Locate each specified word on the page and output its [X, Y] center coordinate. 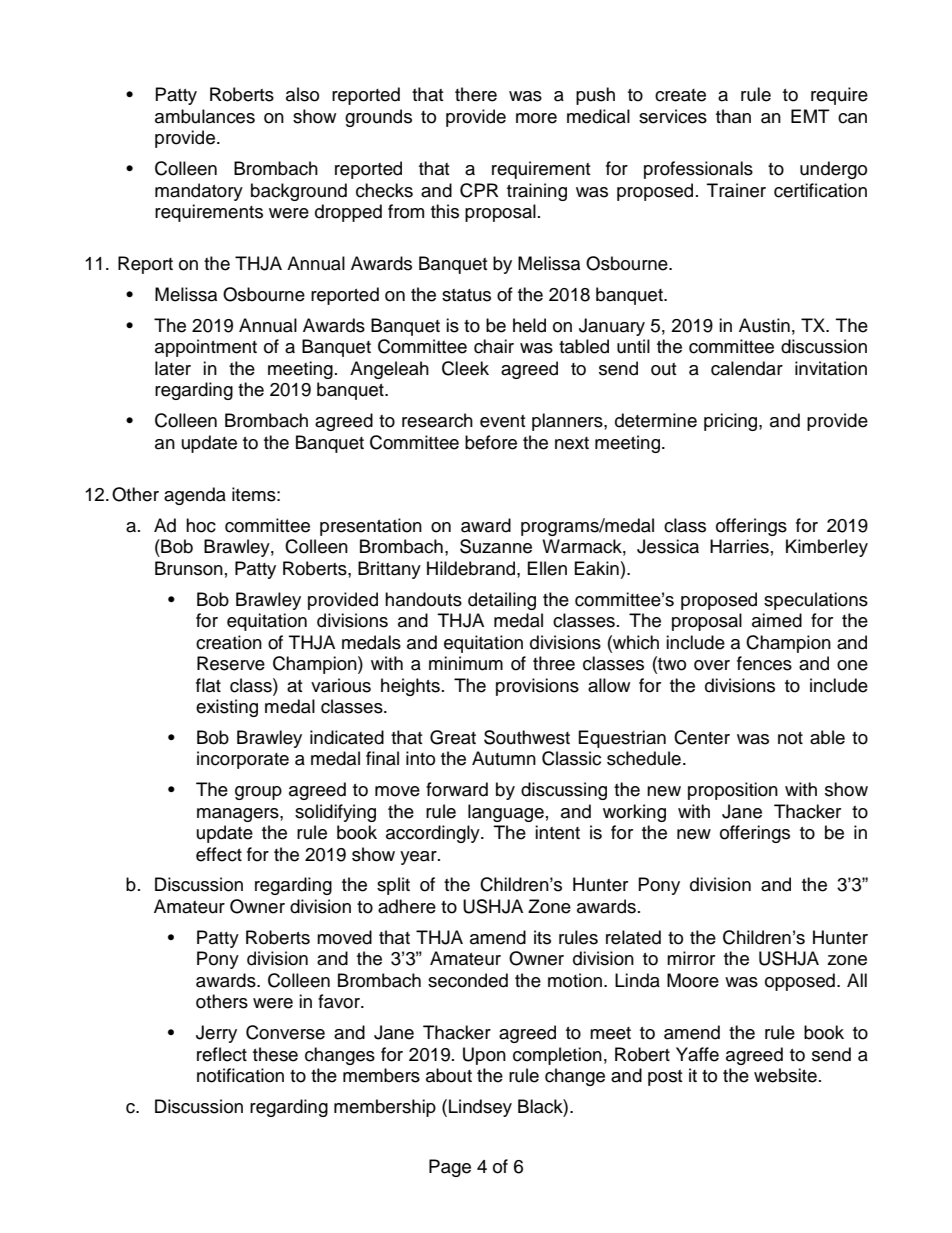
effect [219, 854]
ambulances [205, 116]
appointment [206, 348]
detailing [502, 601]
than [733, 116]
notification [240, 1075]
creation [229, 642]
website [785, 1075]
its [542, 937]
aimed [777, 620]
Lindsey [480, 1108]
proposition [733, 791]
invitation [831, 368]
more [536, 118]
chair [494, 346]
